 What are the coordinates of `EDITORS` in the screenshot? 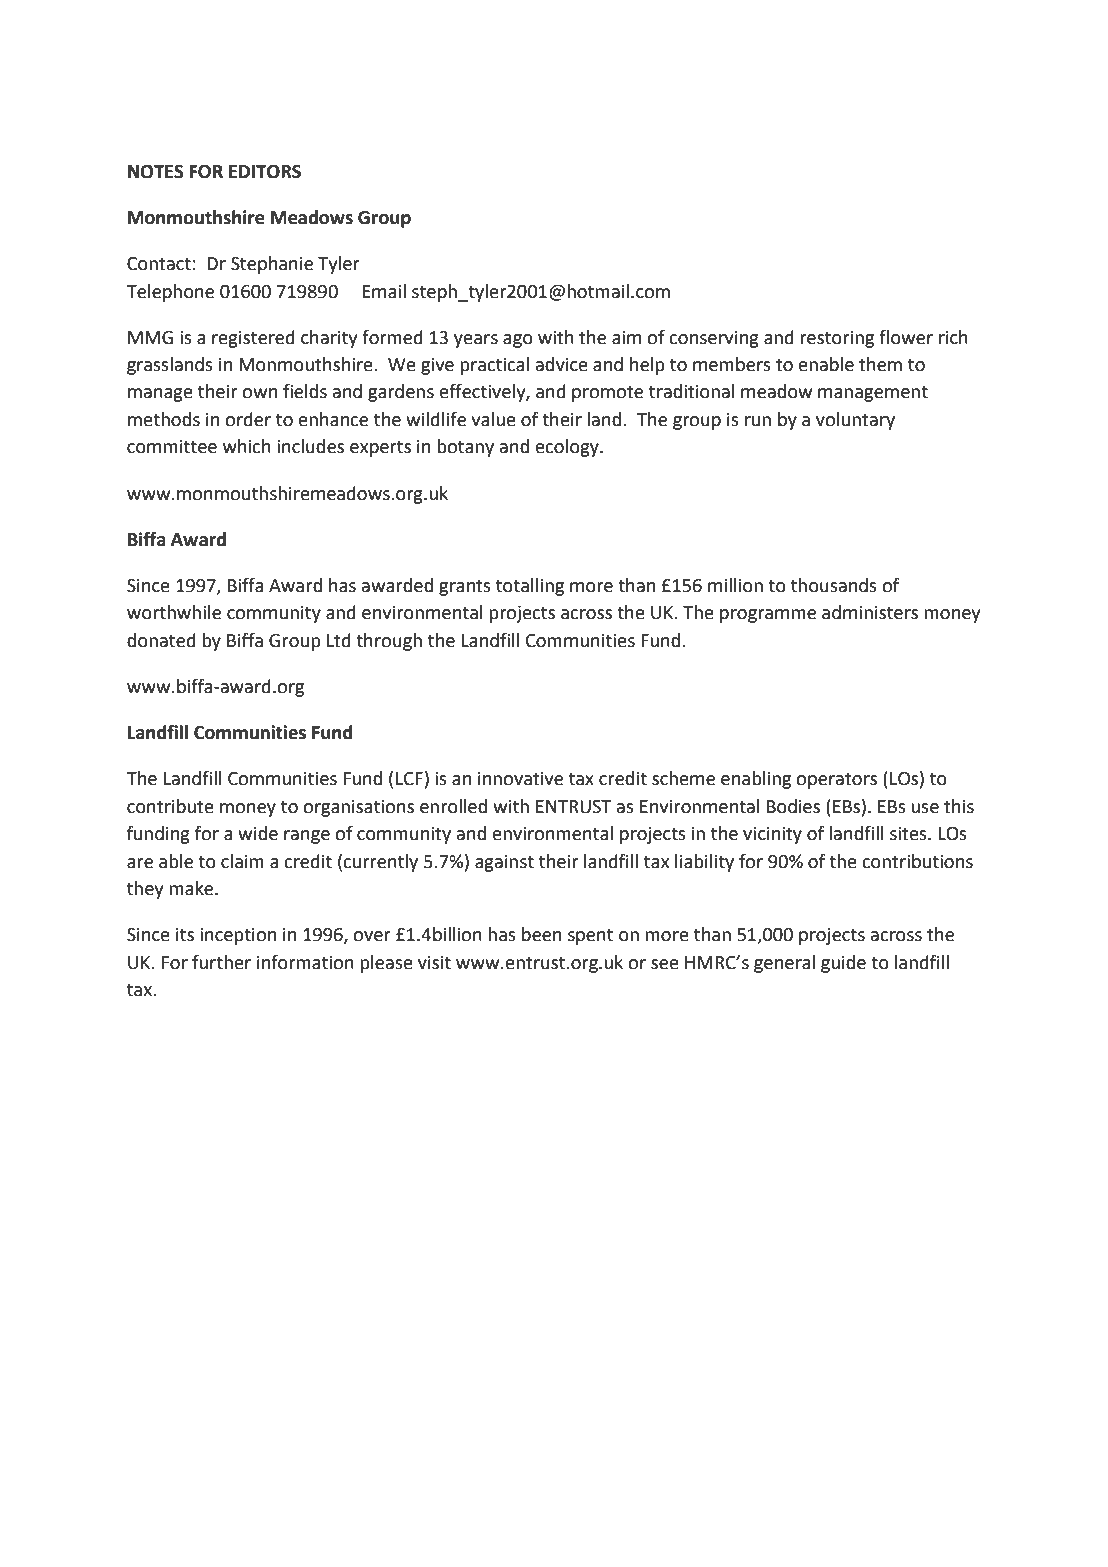 It's located at (265, 172).
